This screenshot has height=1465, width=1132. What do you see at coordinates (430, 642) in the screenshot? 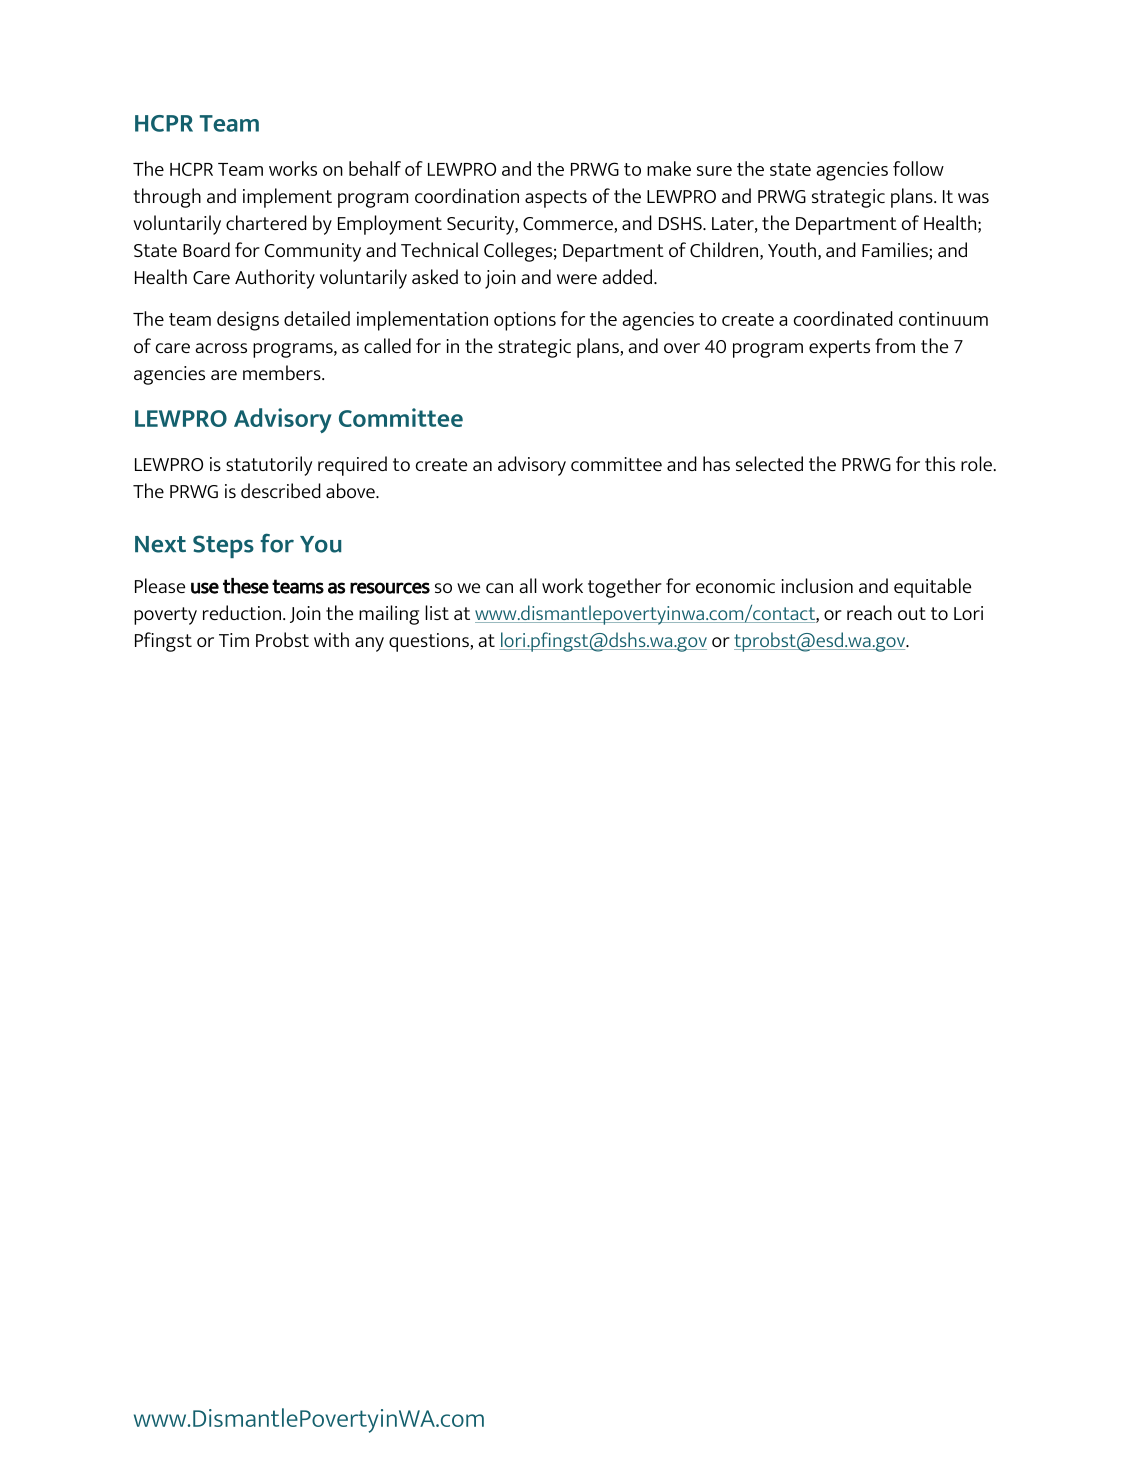
I see `questions` at bounding box center [430, 642].
